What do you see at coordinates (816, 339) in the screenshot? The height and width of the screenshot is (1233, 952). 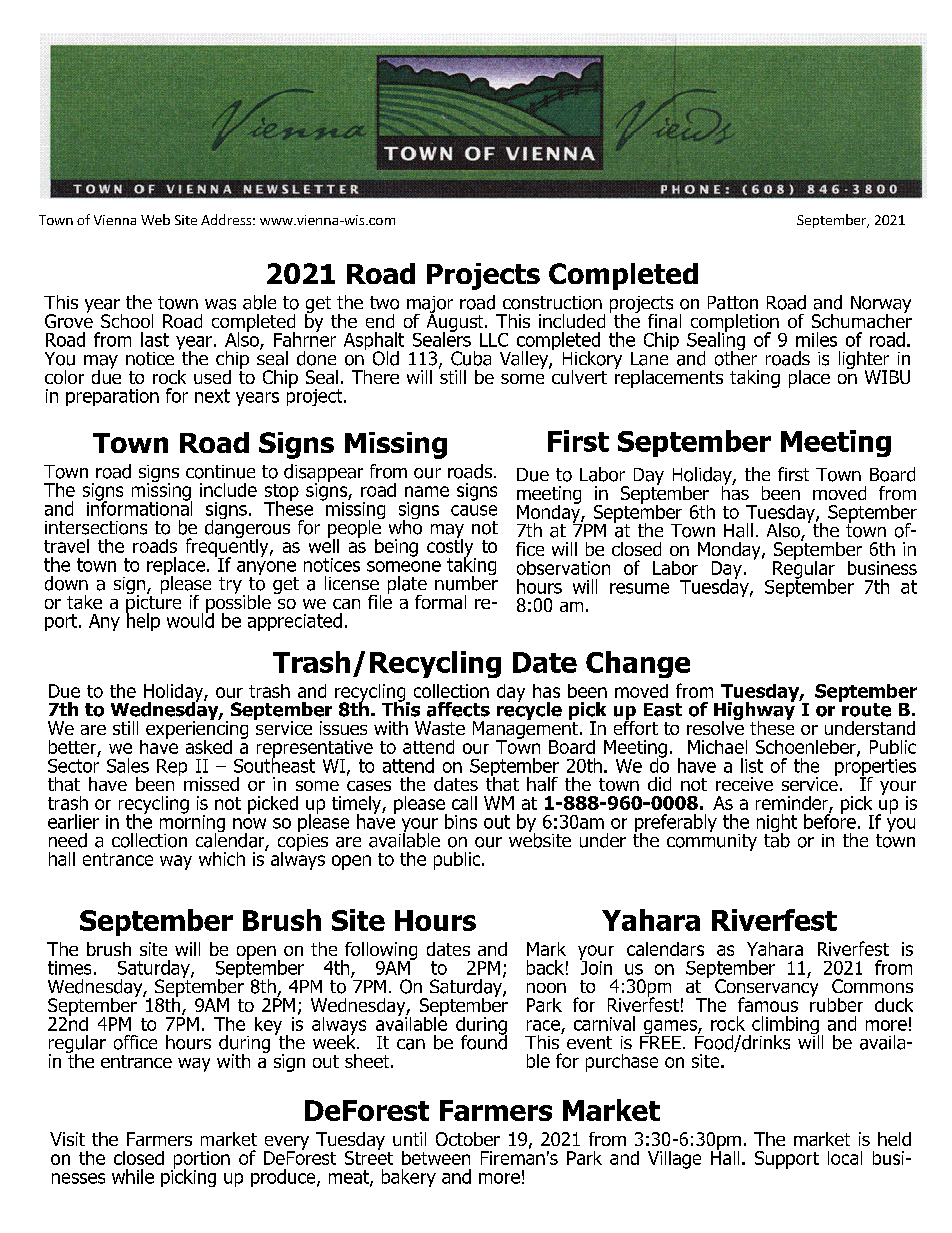 I see `miles` at bounding box center [816, 339].
